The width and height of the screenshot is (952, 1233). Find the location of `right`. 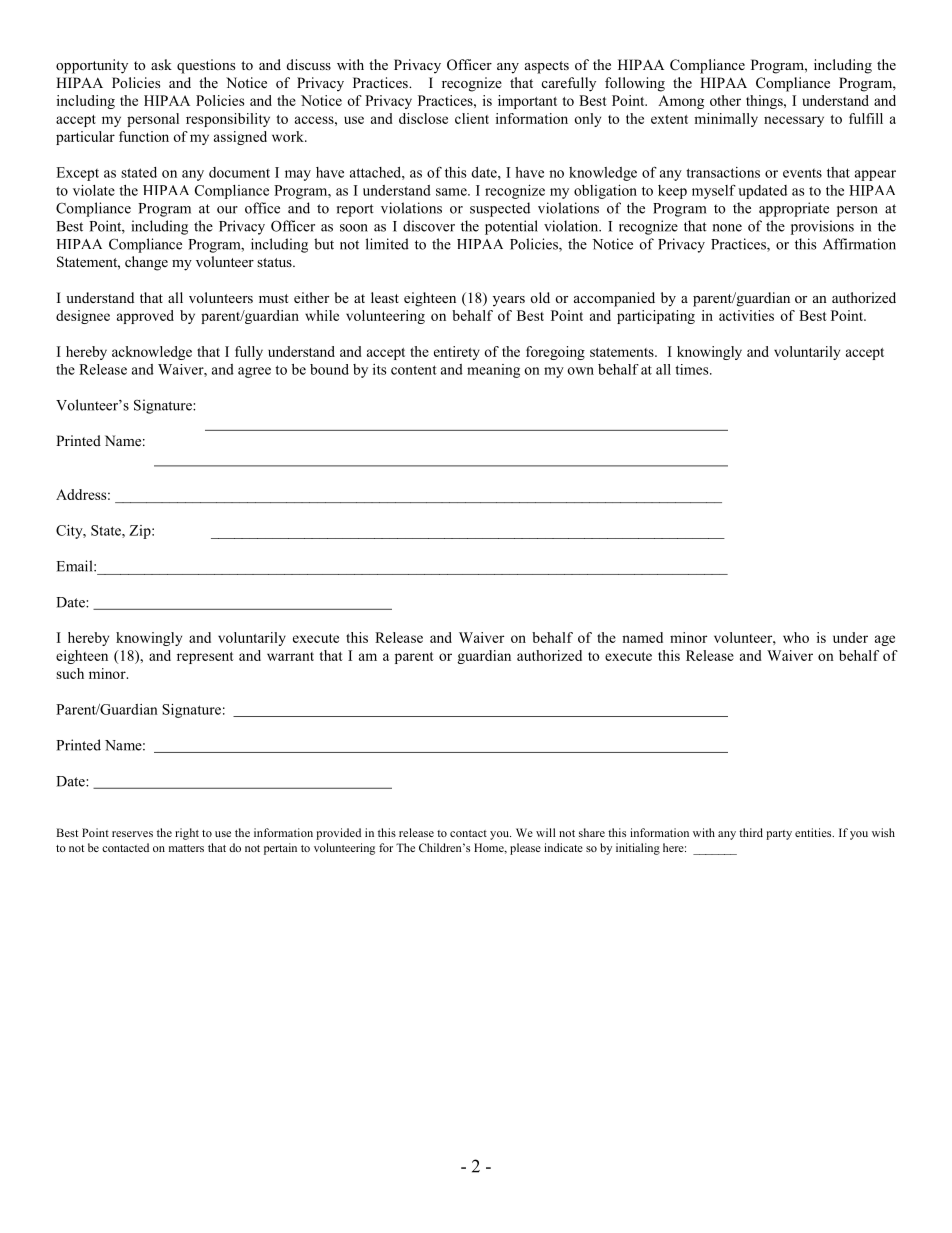

right is located at coordinates (187, 834).
